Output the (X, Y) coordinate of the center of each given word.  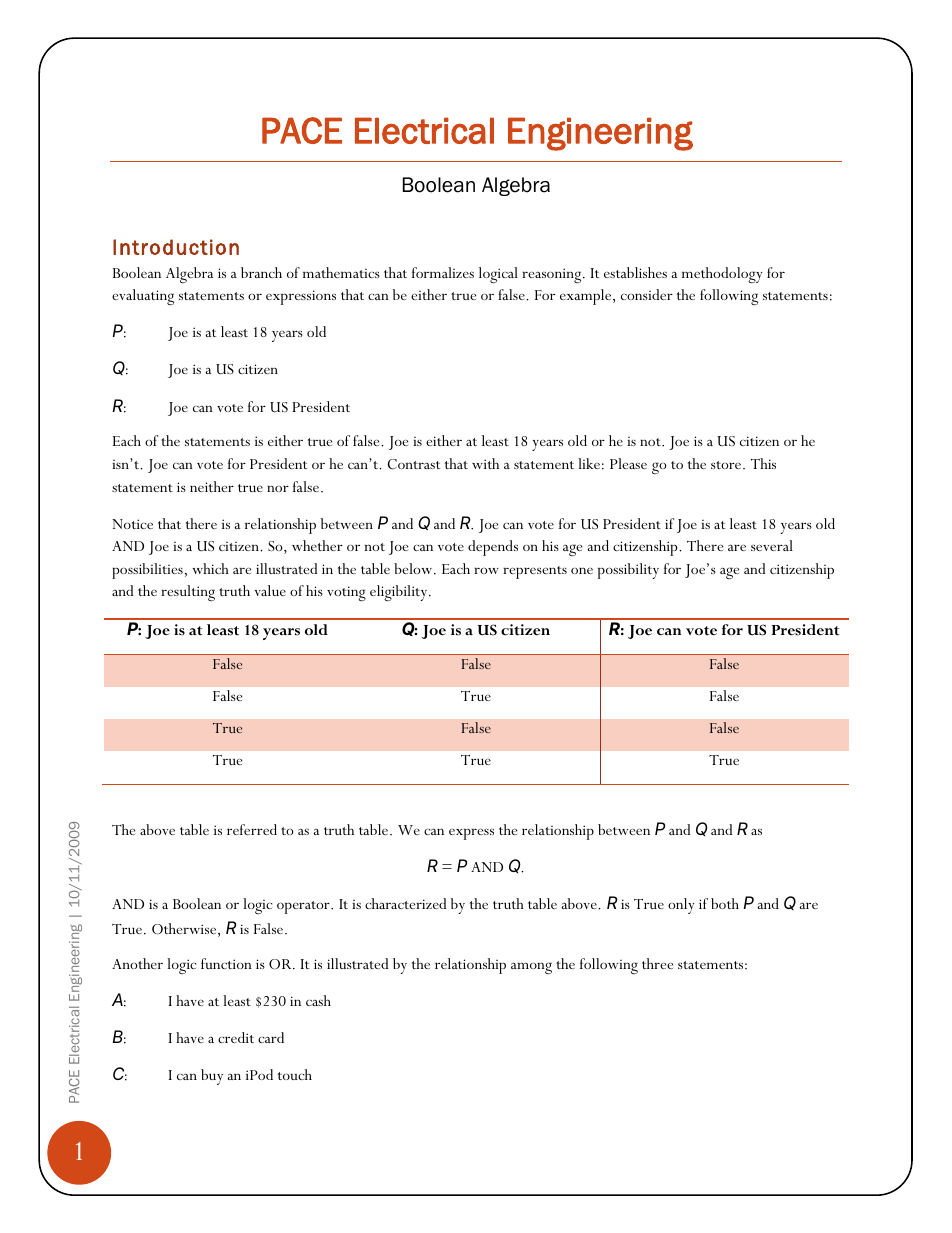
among (531, 968)
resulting (188, 593)
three (657, 963)
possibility (628, 571)
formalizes (443, 272)
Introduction (176, 247)
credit (236, 1037)
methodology (722, 275)
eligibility (400, 593)
